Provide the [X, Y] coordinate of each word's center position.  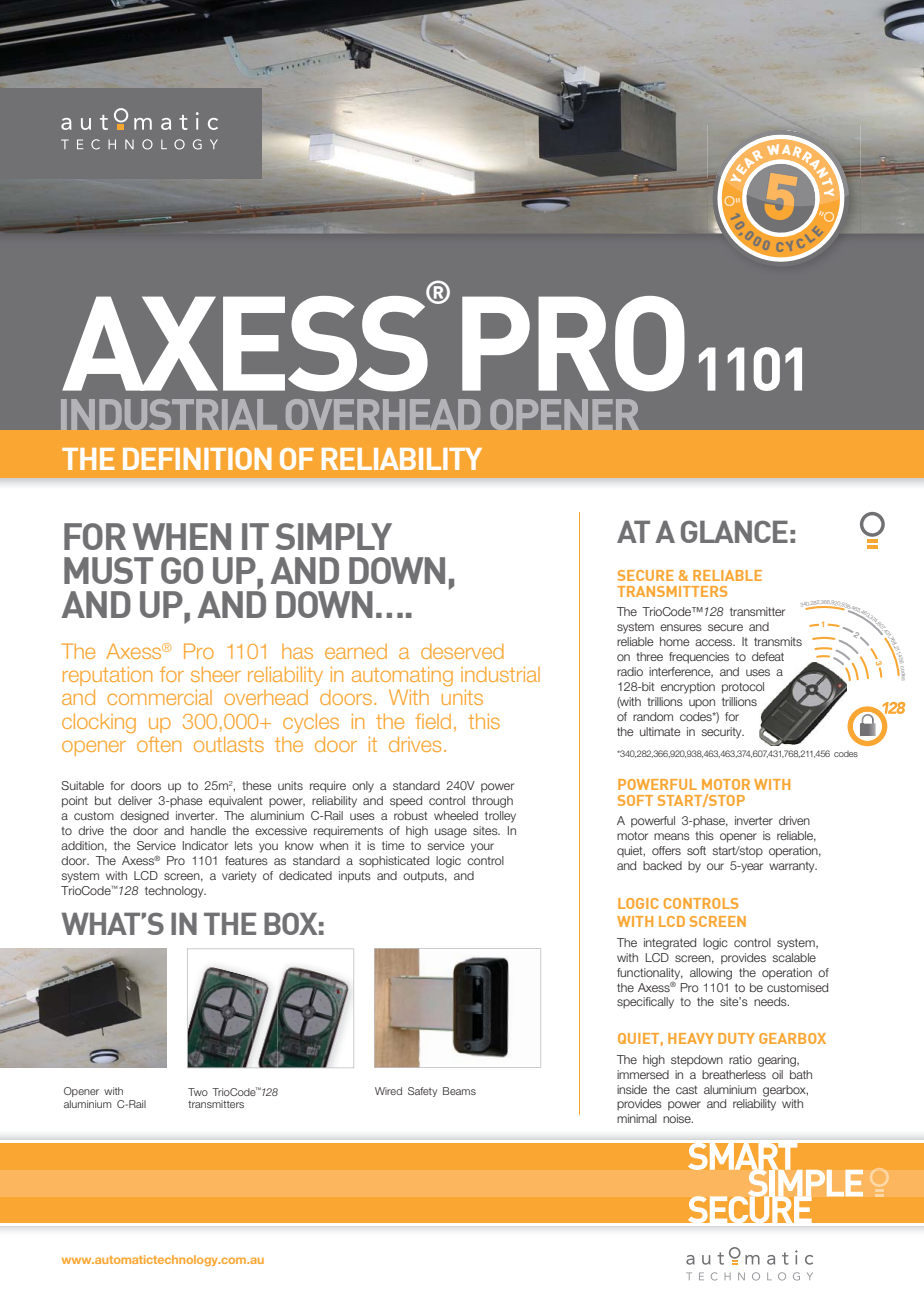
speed [406, 802]
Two [198, 1092]
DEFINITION [197, 459]
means [672, 836]
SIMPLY [334, 536]
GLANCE [734, 531]
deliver [135, 800]
